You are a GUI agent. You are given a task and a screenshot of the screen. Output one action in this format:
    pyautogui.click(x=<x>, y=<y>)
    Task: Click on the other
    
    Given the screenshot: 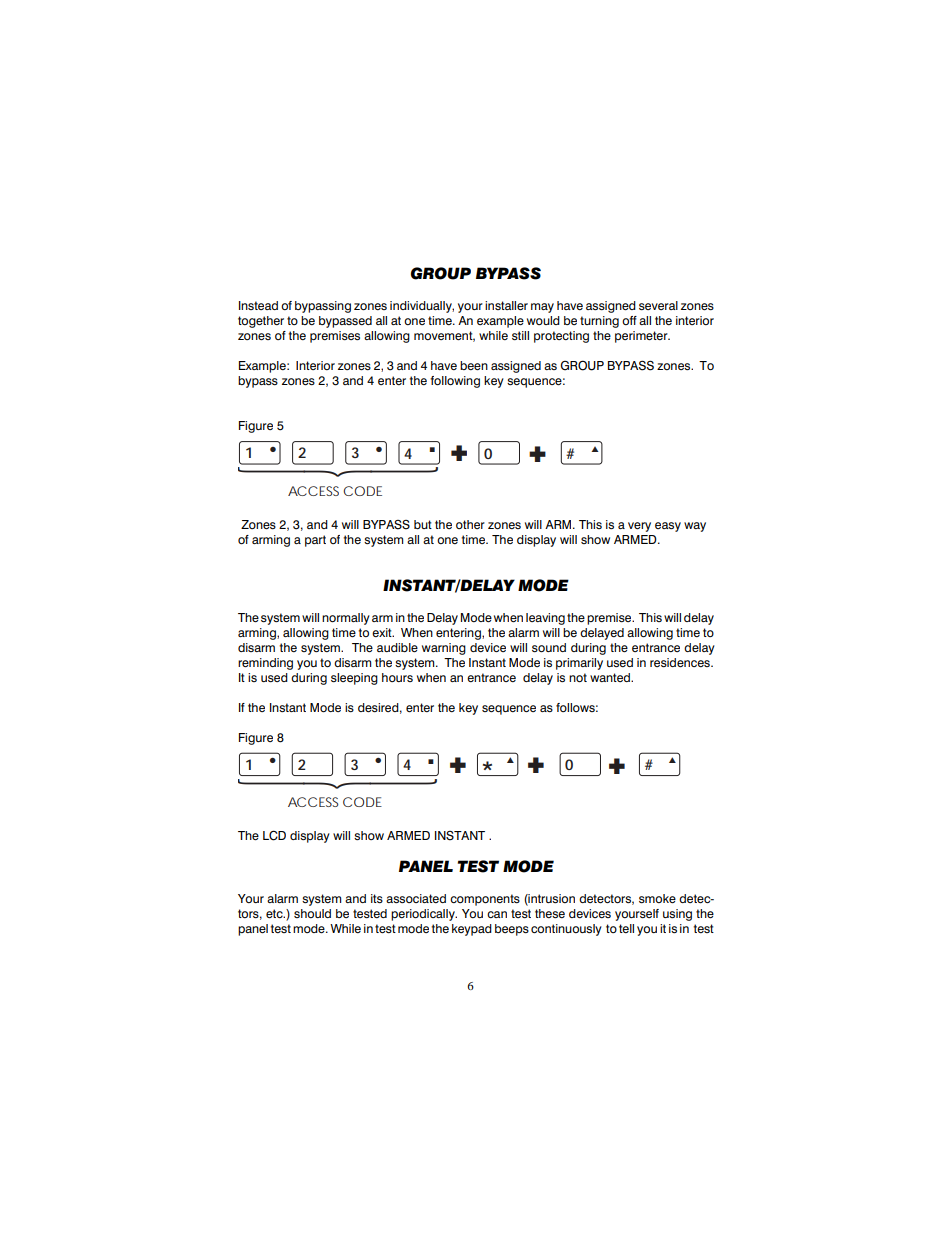 What is the action you would take?
    pyautogui.click(x=470, y=524)
